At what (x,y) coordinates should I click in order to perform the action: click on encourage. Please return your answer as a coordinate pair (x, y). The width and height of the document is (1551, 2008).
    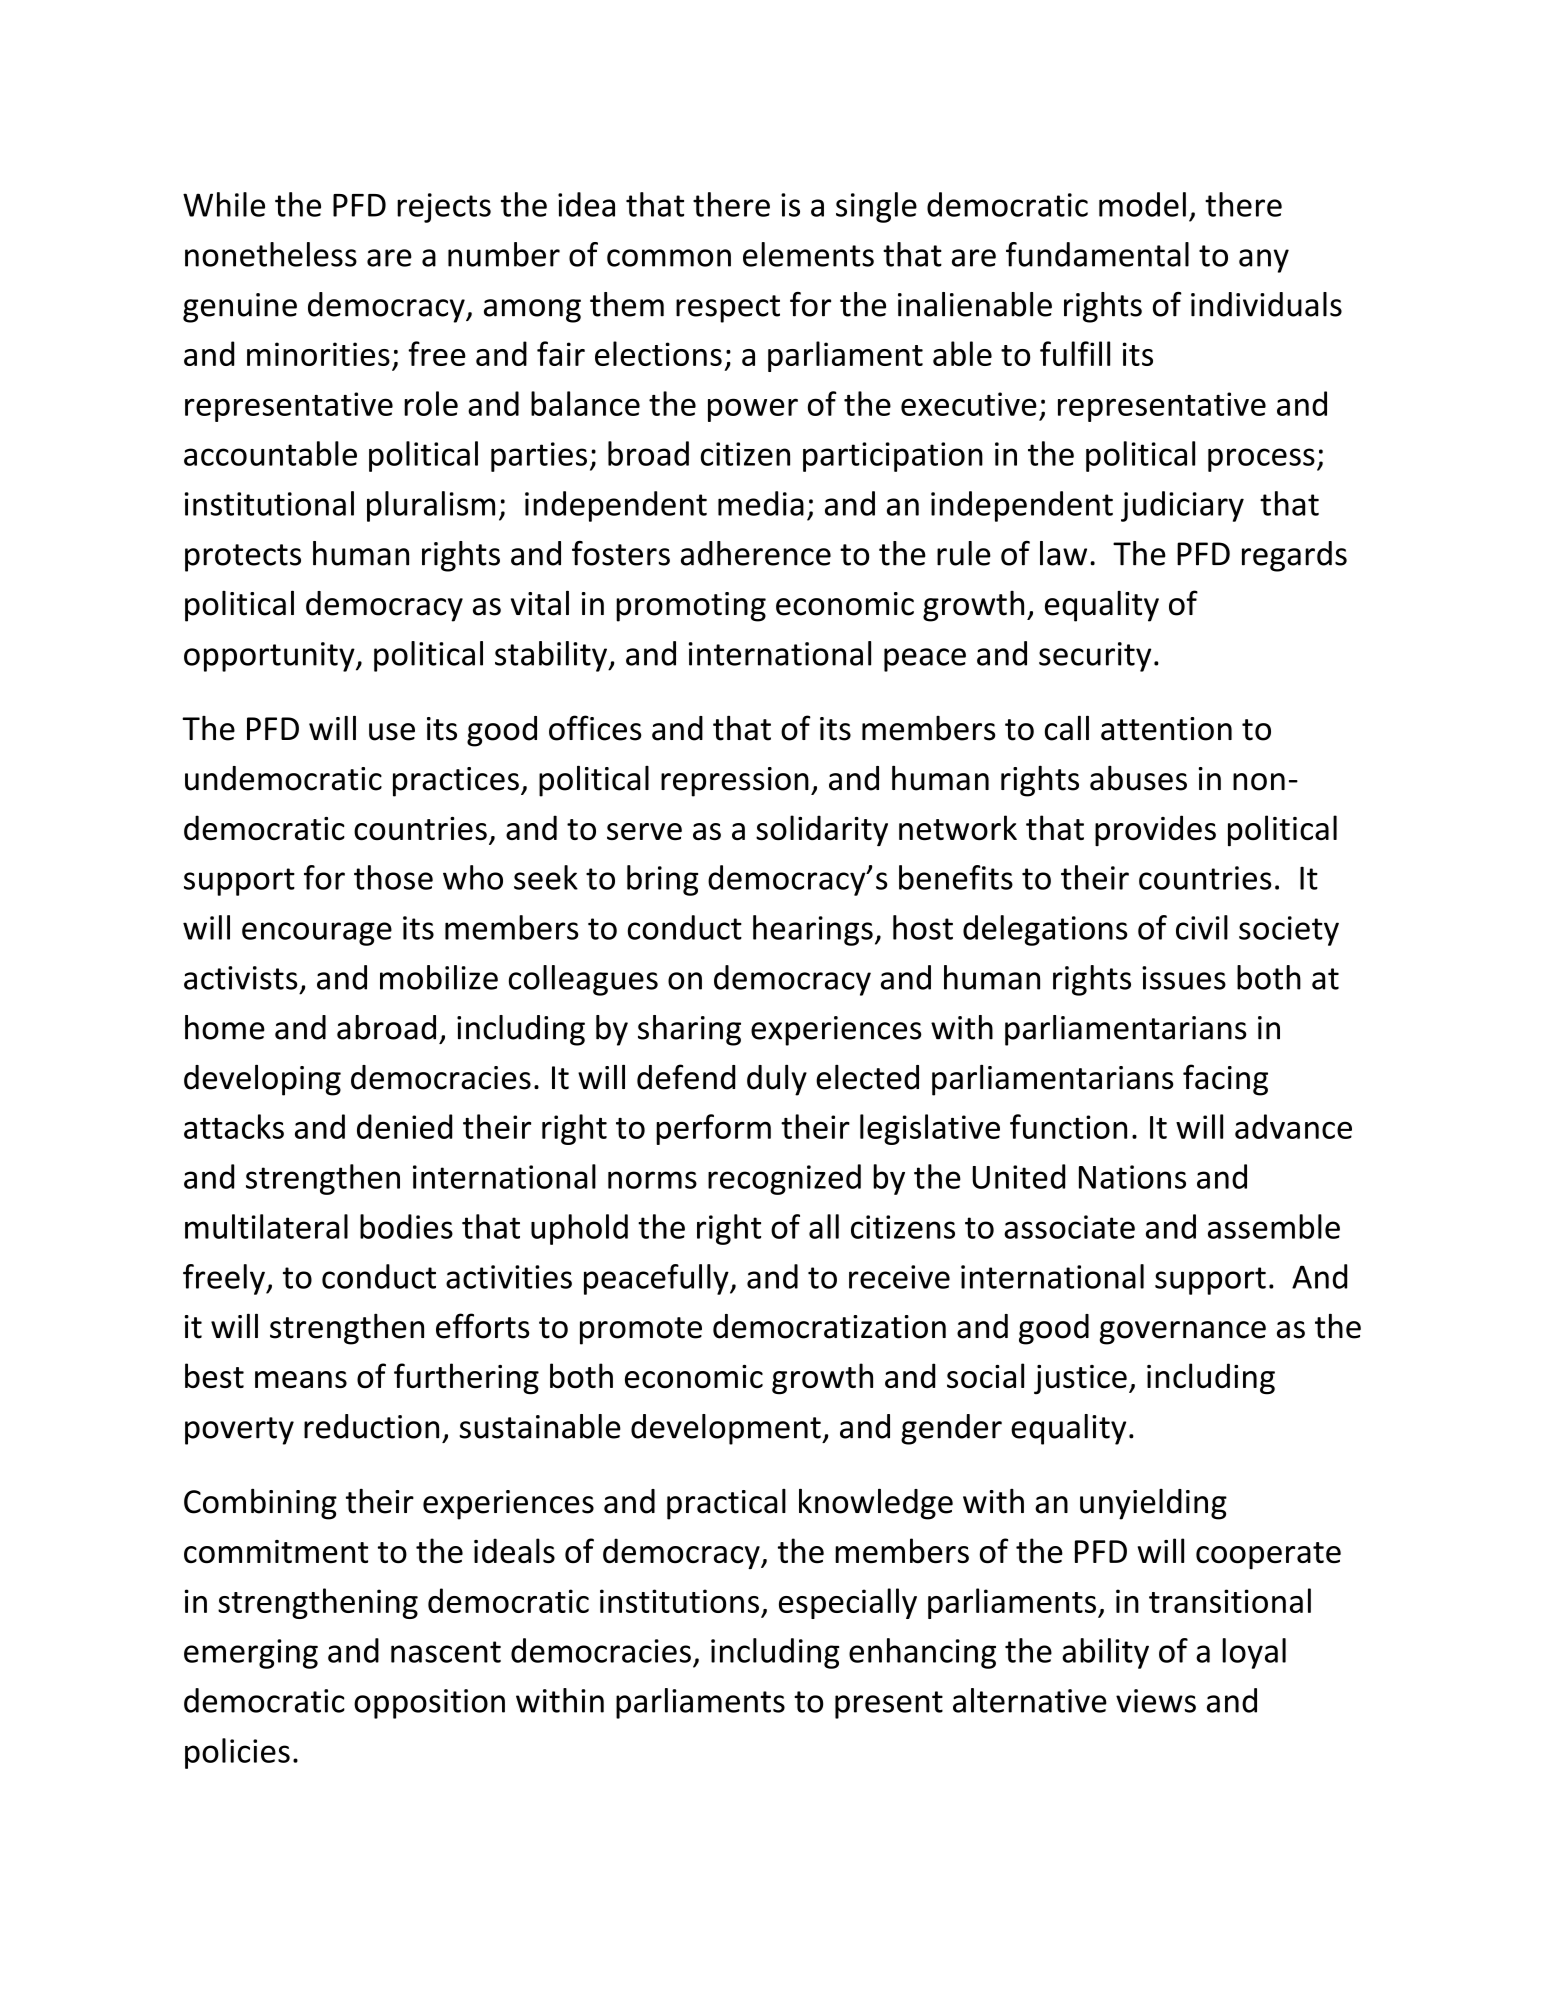
    Looking at the image, I should click on (317, 934).
